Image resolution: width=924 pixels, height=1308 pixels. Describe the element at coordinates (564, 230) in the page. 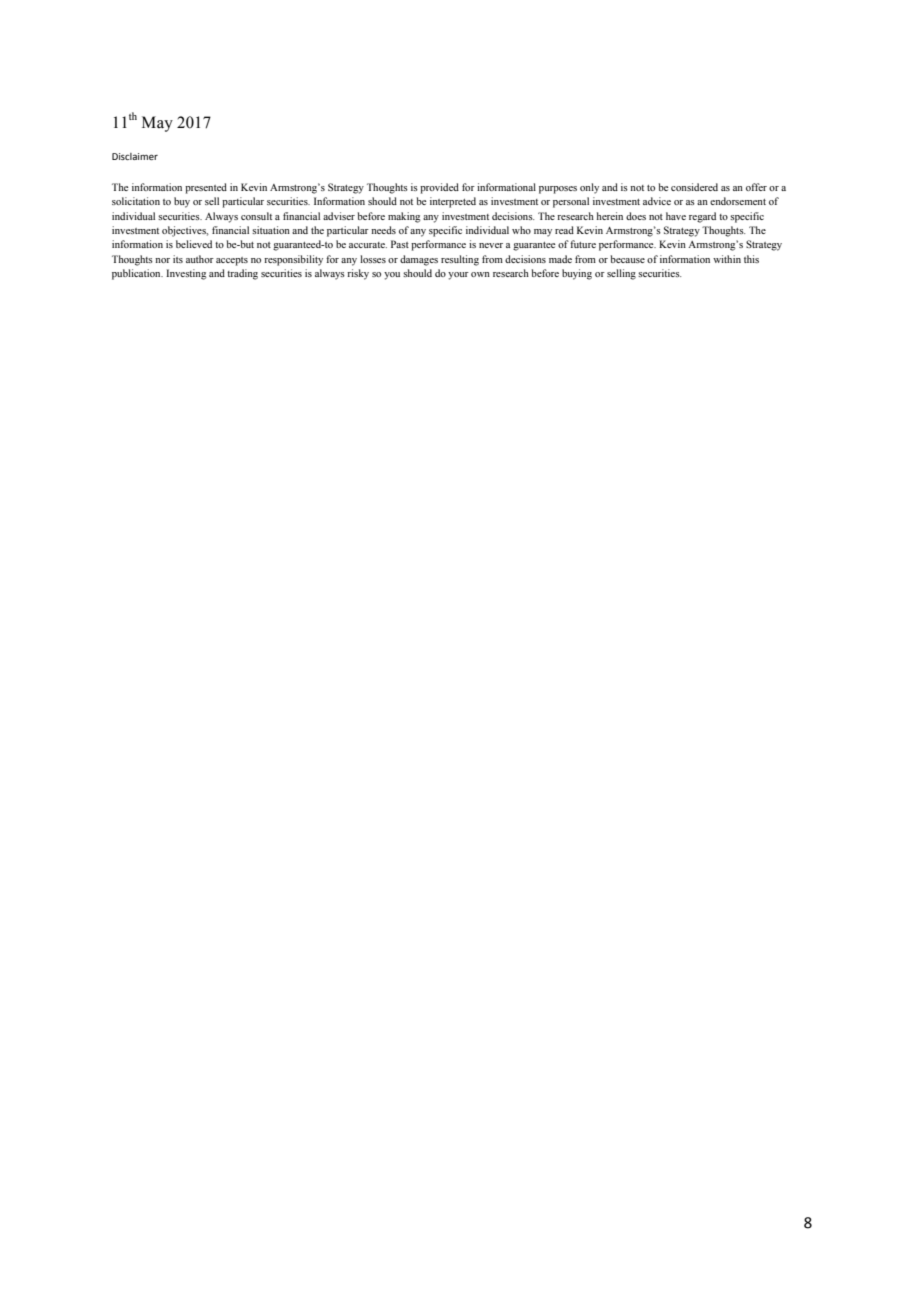

I see `read` at that location.
